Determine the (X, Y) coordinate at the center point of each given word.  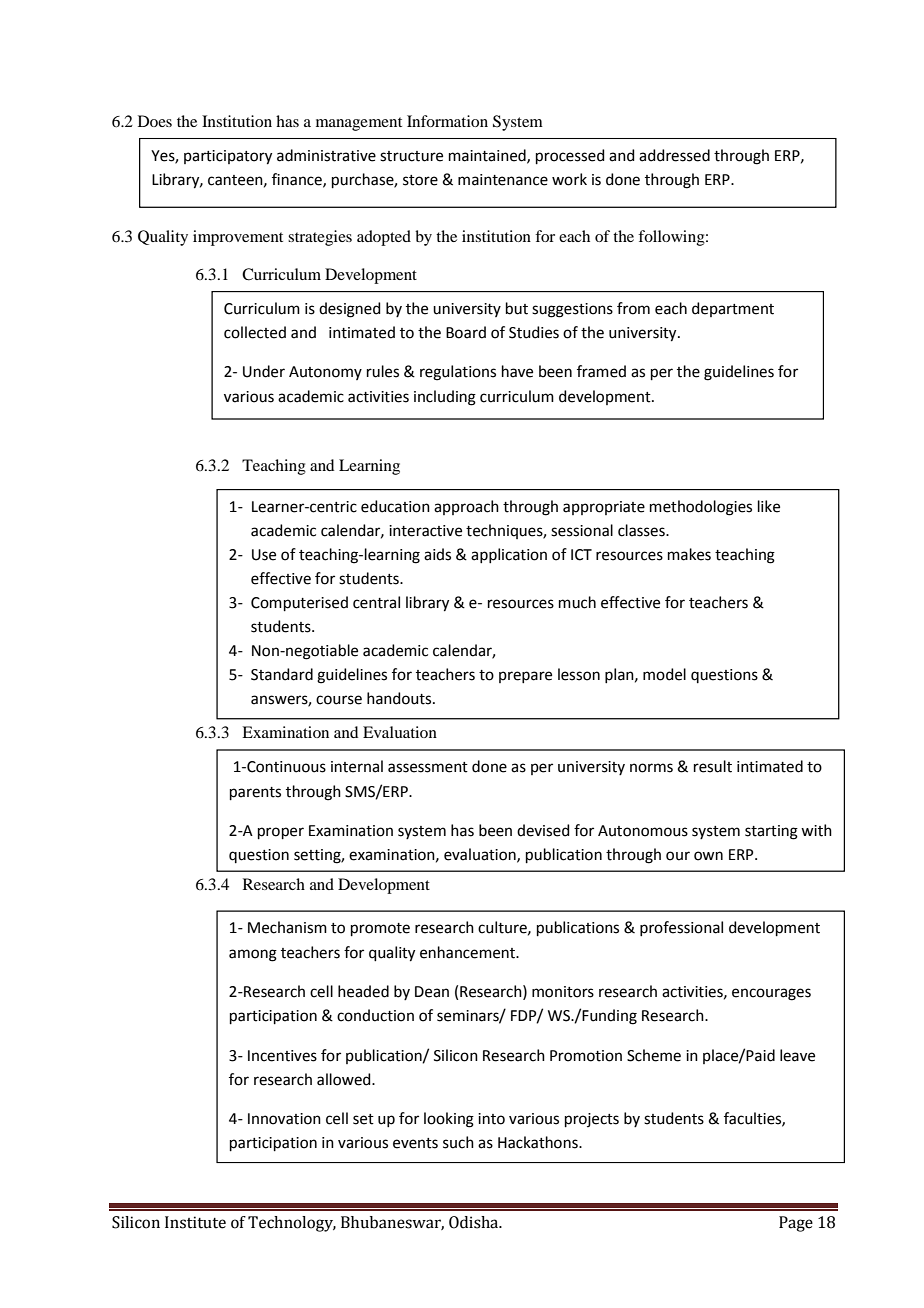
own (708, 856)
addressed (674, 155)
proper (281, 833)
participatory (228, 157)
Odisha (475, 1222)
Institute (195, 1222)
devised (543, 830)
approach (466, 507)
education (395, 506)
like (769, 506)
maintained (488, 156)
